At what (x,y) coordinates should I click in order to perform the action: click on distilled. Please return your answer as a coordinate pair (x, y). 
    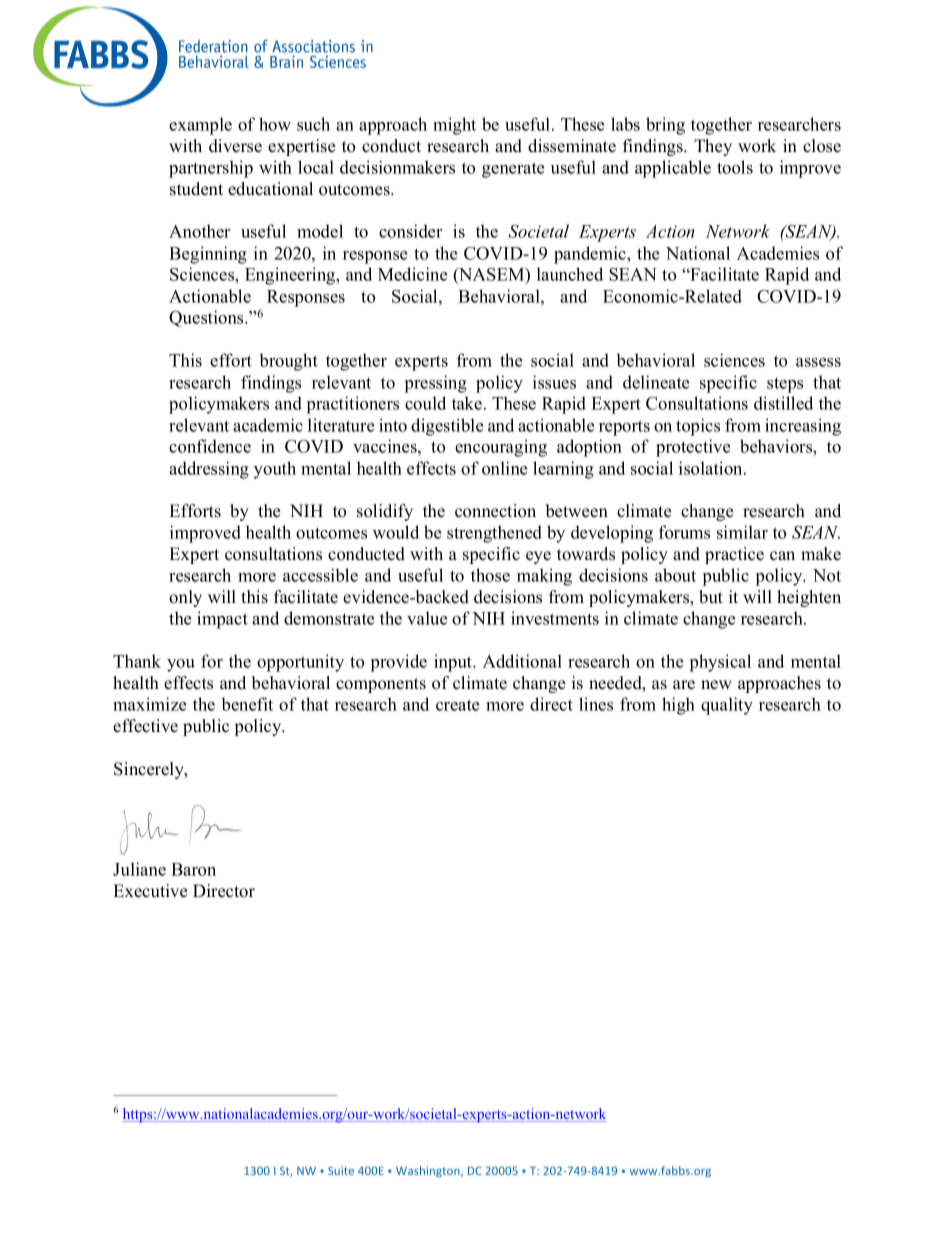
    Looking at the image, I should click on (783, 403).
